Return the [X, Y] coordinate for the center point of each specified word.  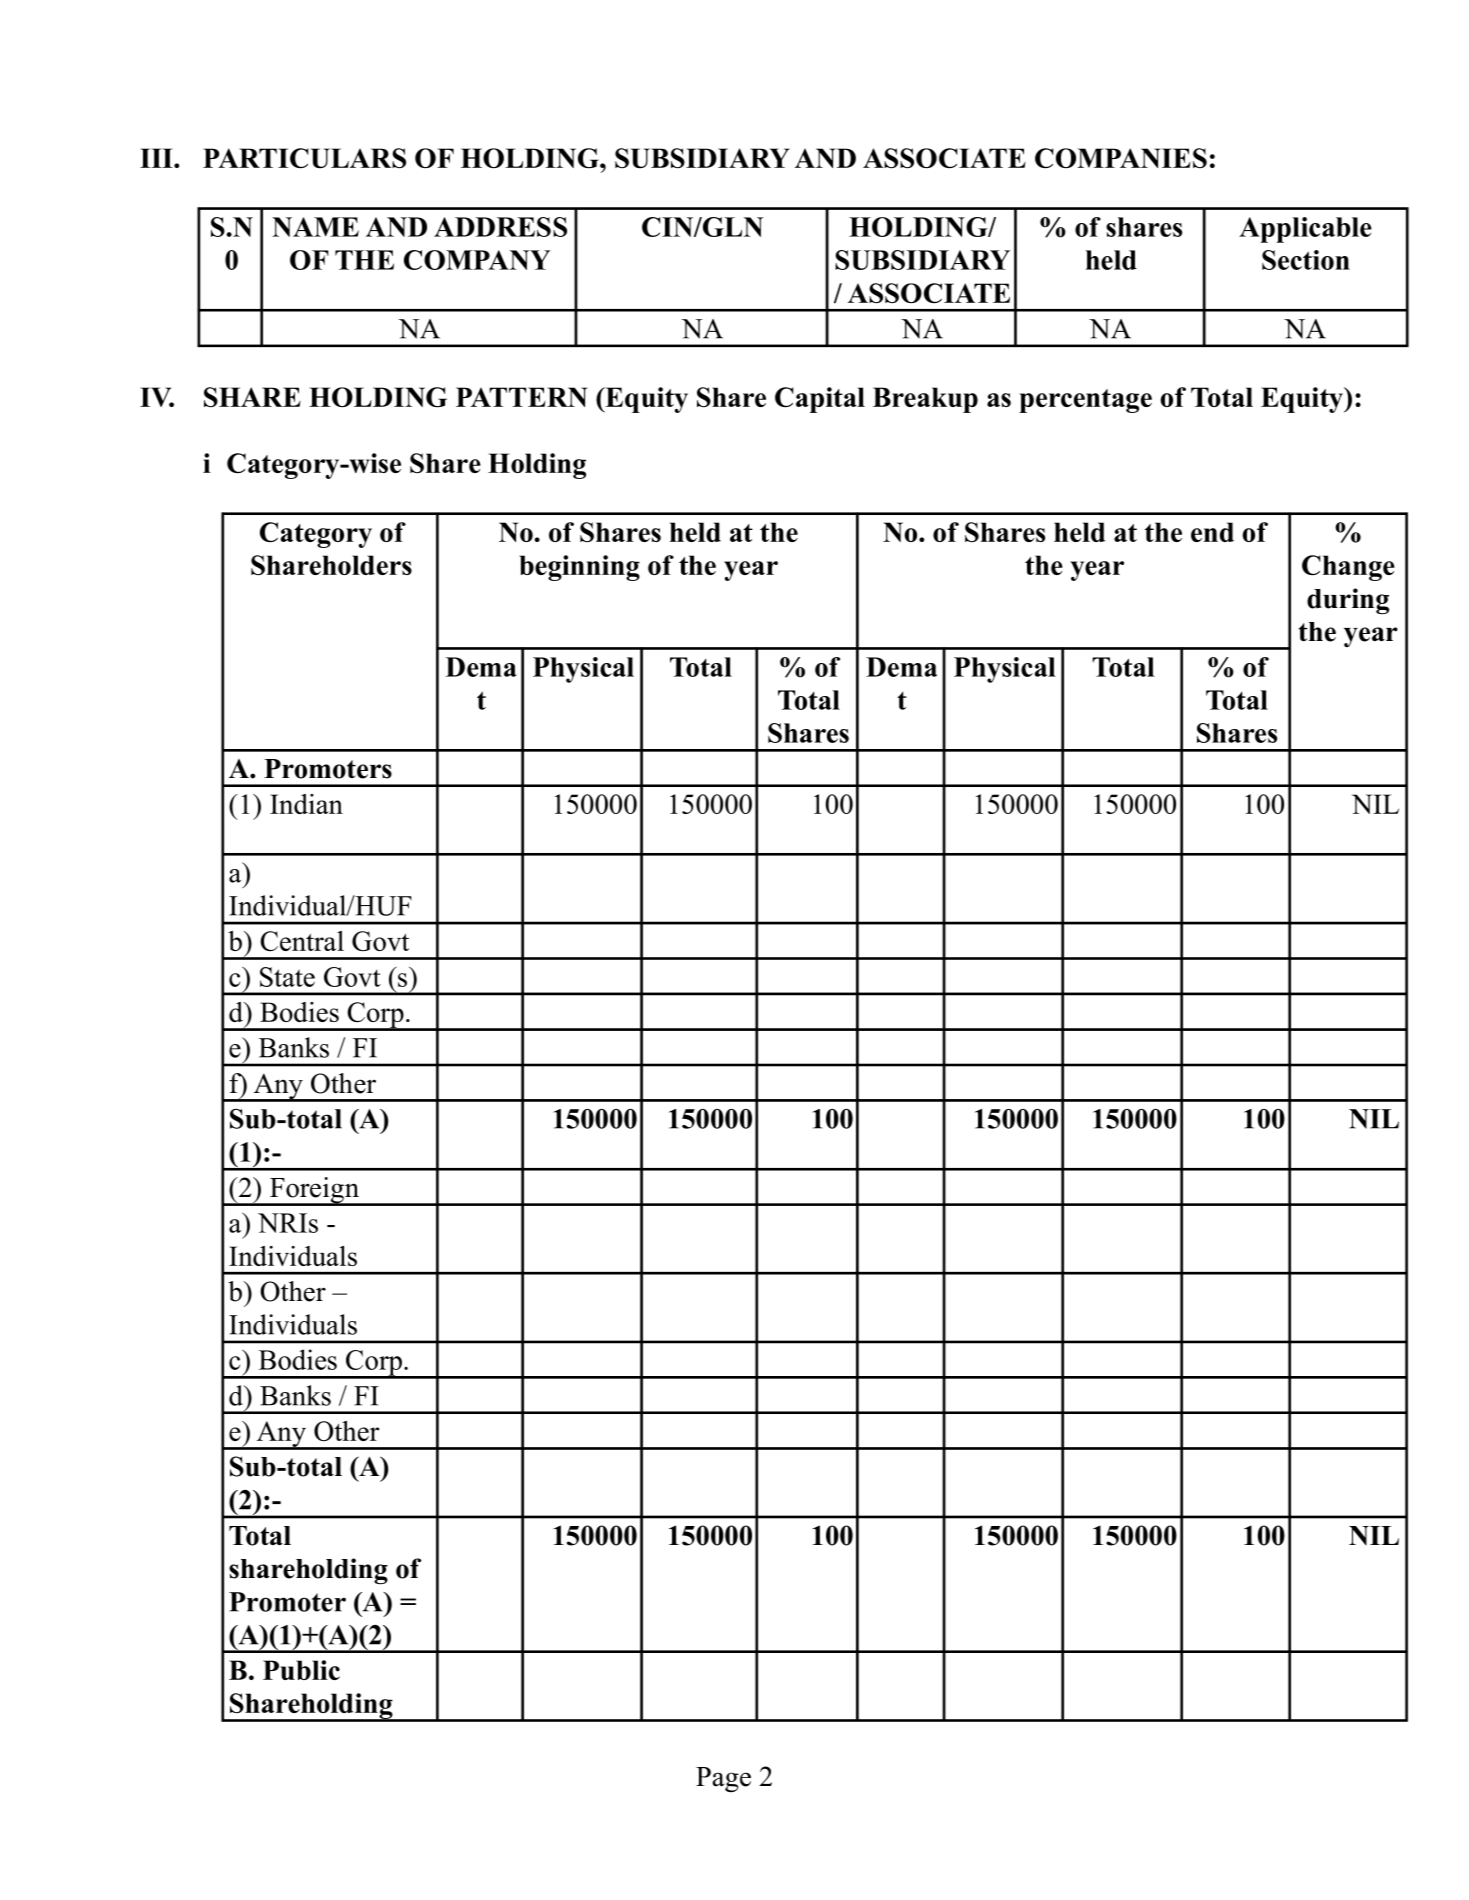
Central [302, 941]
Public [301, 1670]
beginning [580, 568]
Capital [820, 400]
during [1348, 601]
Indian [306, 804]
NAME [315, 227]
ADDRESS [500, 227]
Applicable [1305, 230]
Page [723, 1779]
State [287, 977]
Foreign [314, 1191]
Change [1348, 568]
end [1212, 532]
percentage [1085, 401]
